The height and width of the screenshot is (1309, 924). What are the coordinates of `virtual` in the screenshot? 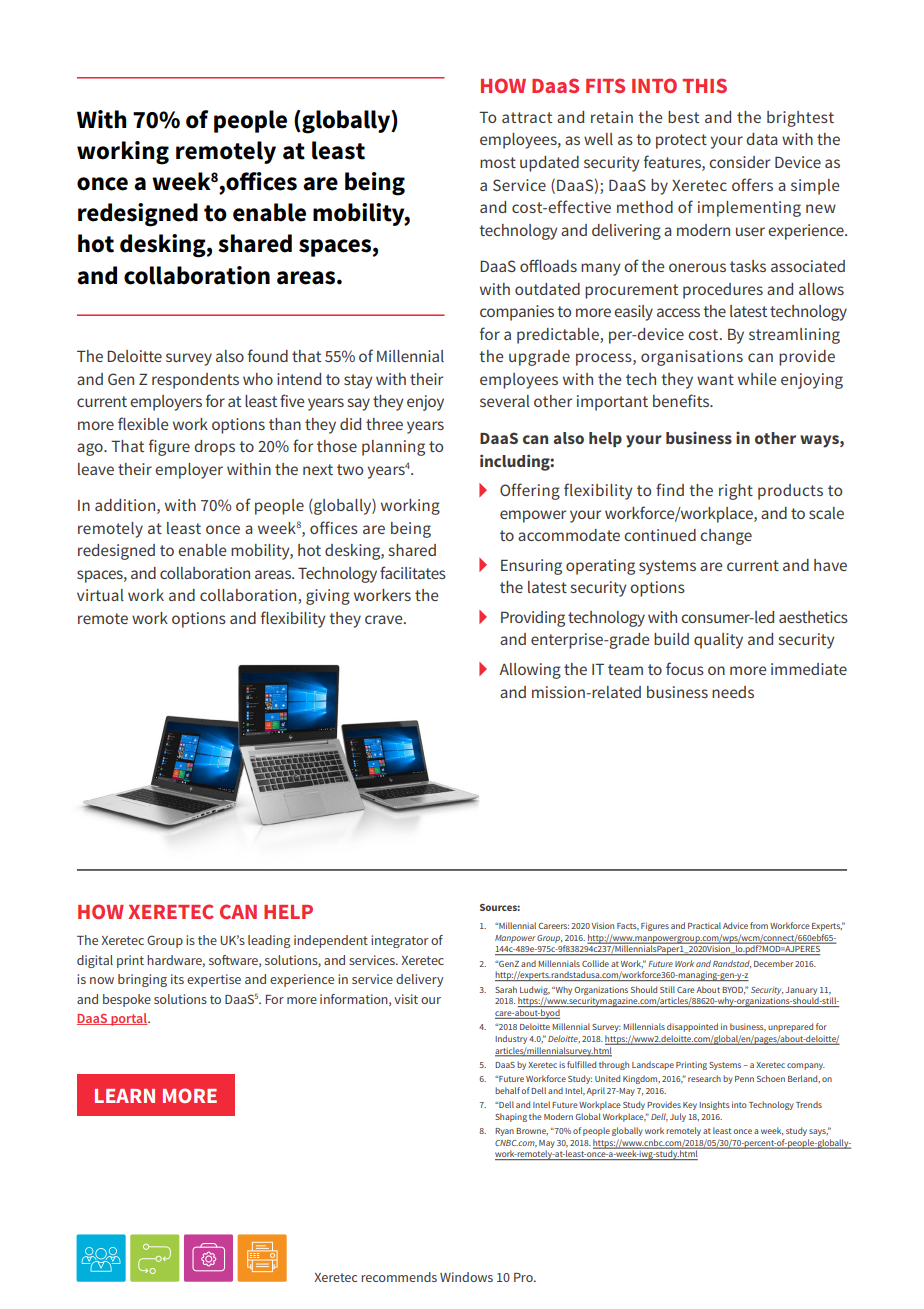 It's located at (100, 595).
